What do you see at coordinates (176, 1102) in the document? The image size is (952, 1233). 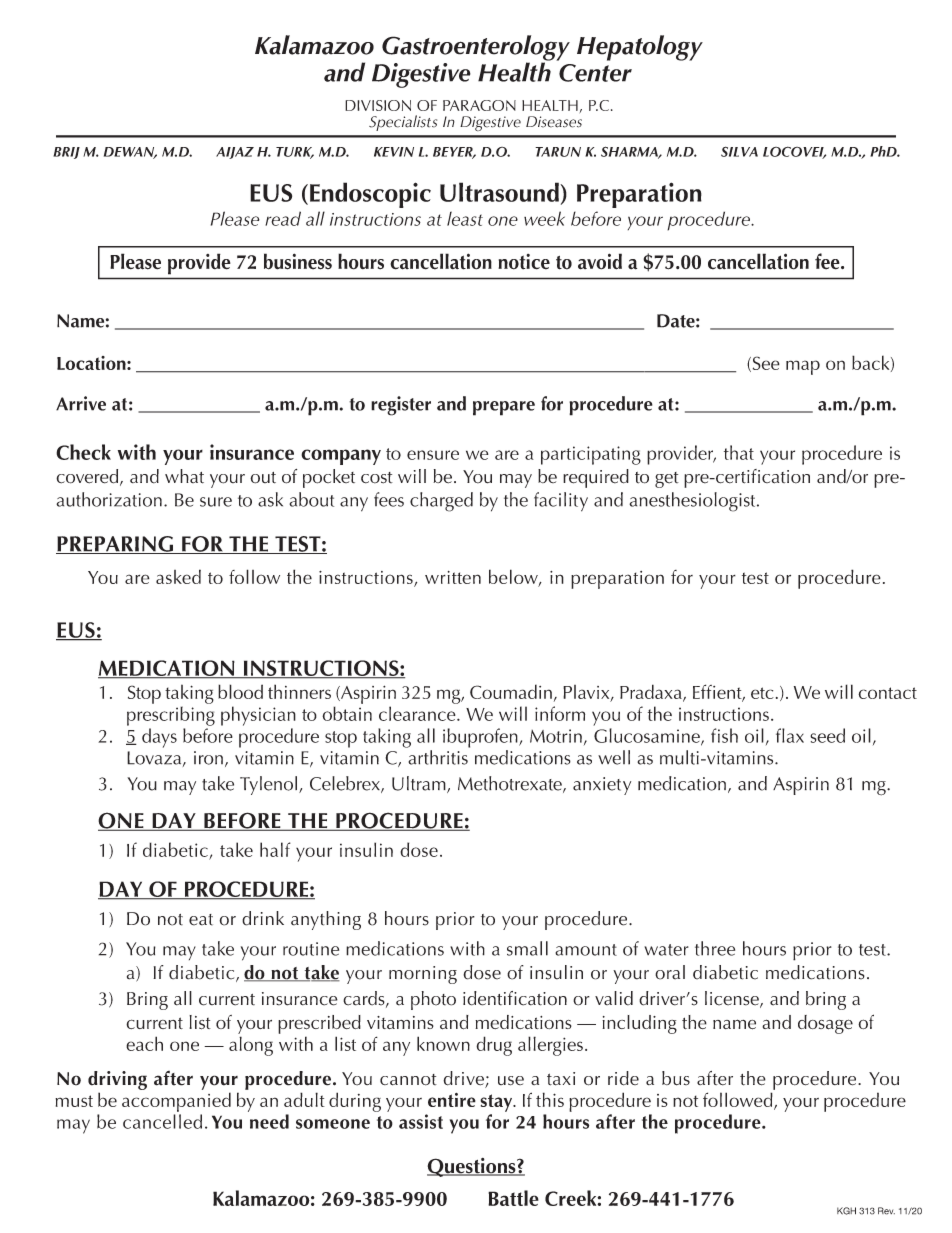 I see `accompanied` at bounding box center [176, 1102].
